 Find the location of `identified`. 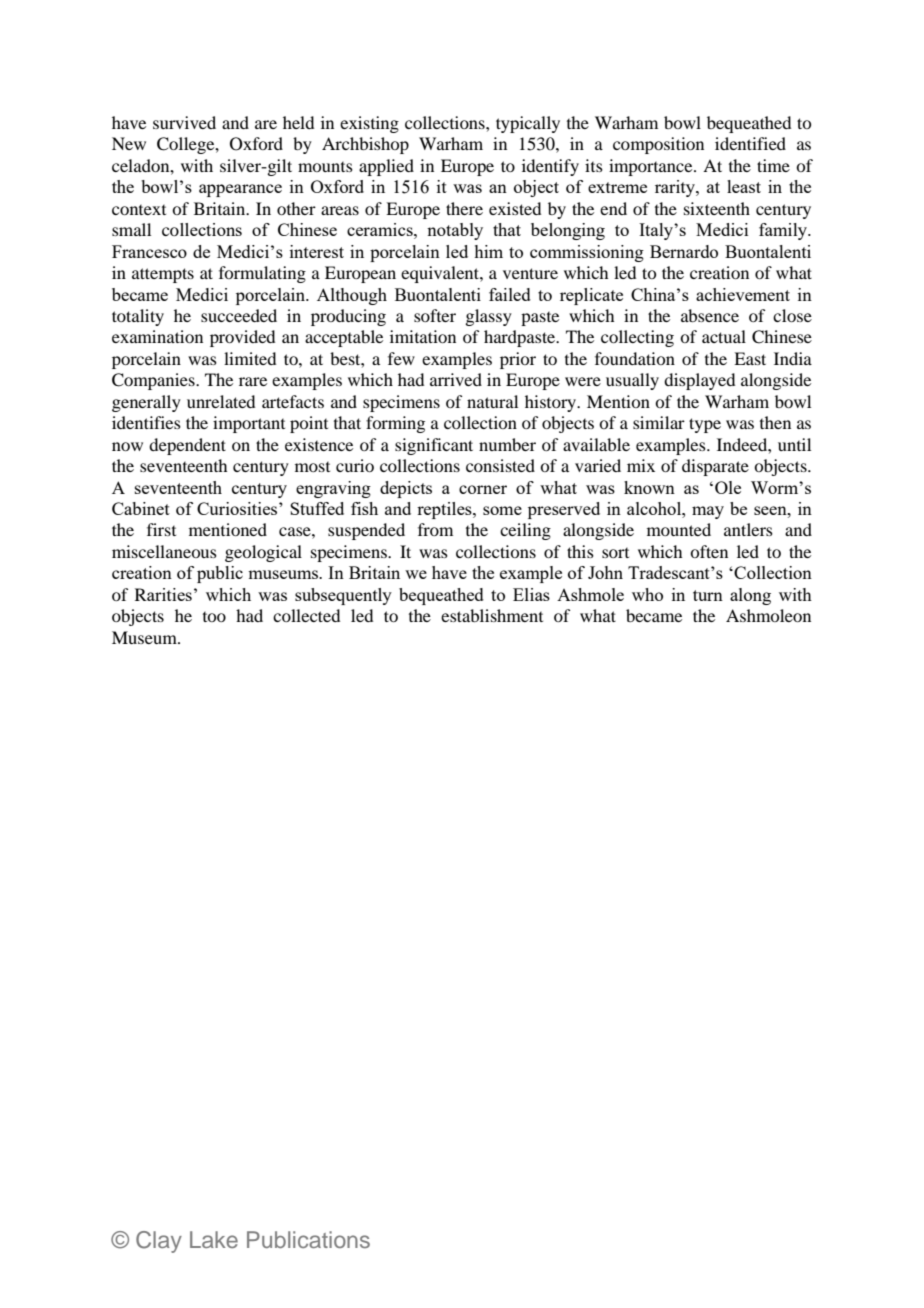

identified is located at coordinates (750, 143).
